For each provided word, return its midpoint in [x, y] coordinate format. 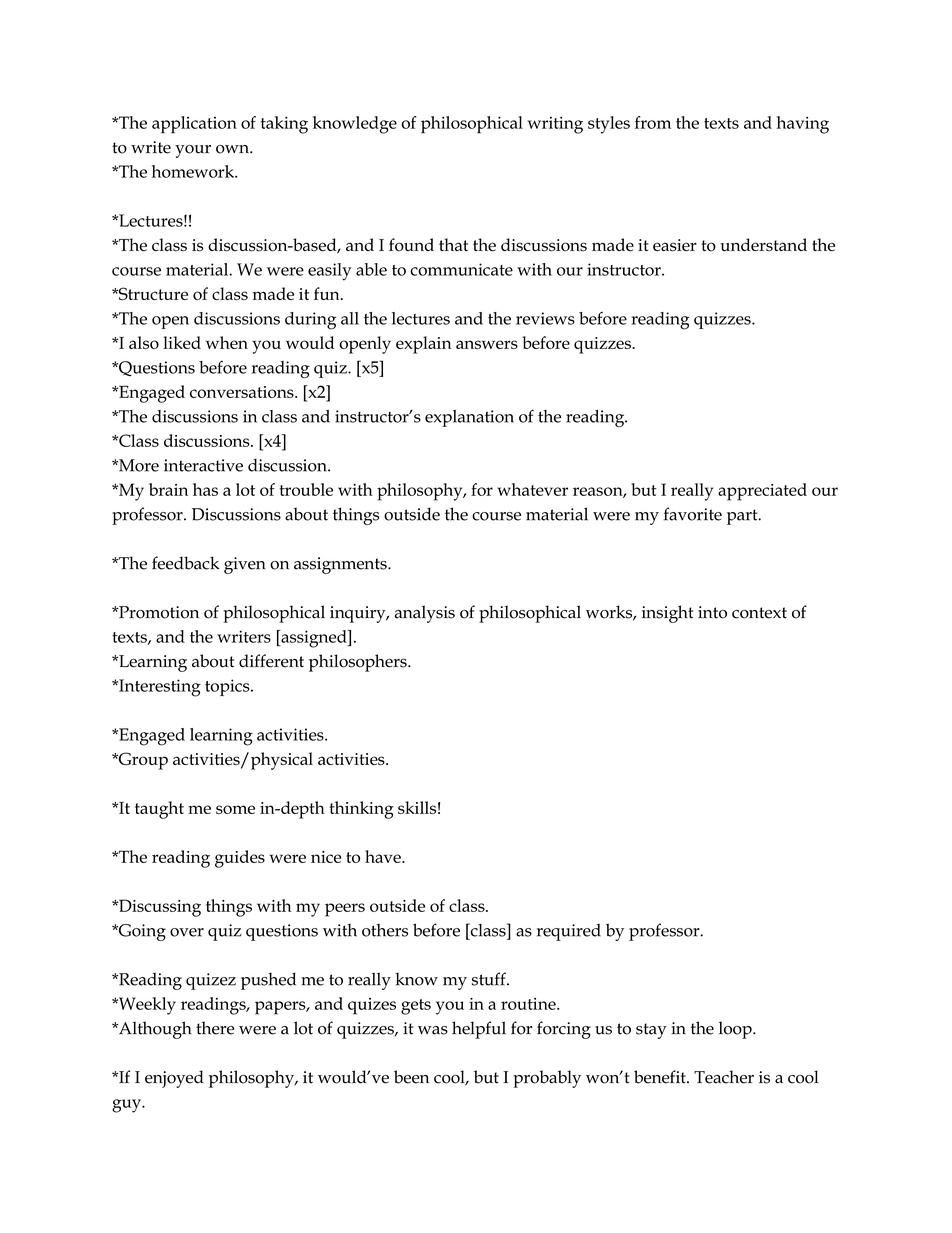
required [569, 932]
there [215, 1028]
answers [487, 344]
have [384, 856]
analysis [425, 614]
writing [555, 125]
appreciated [762, 492]
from [653, 122]
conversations [243, 392]
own [233, 149]
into [712, 612]
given [245, 565]
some [235, 809]
